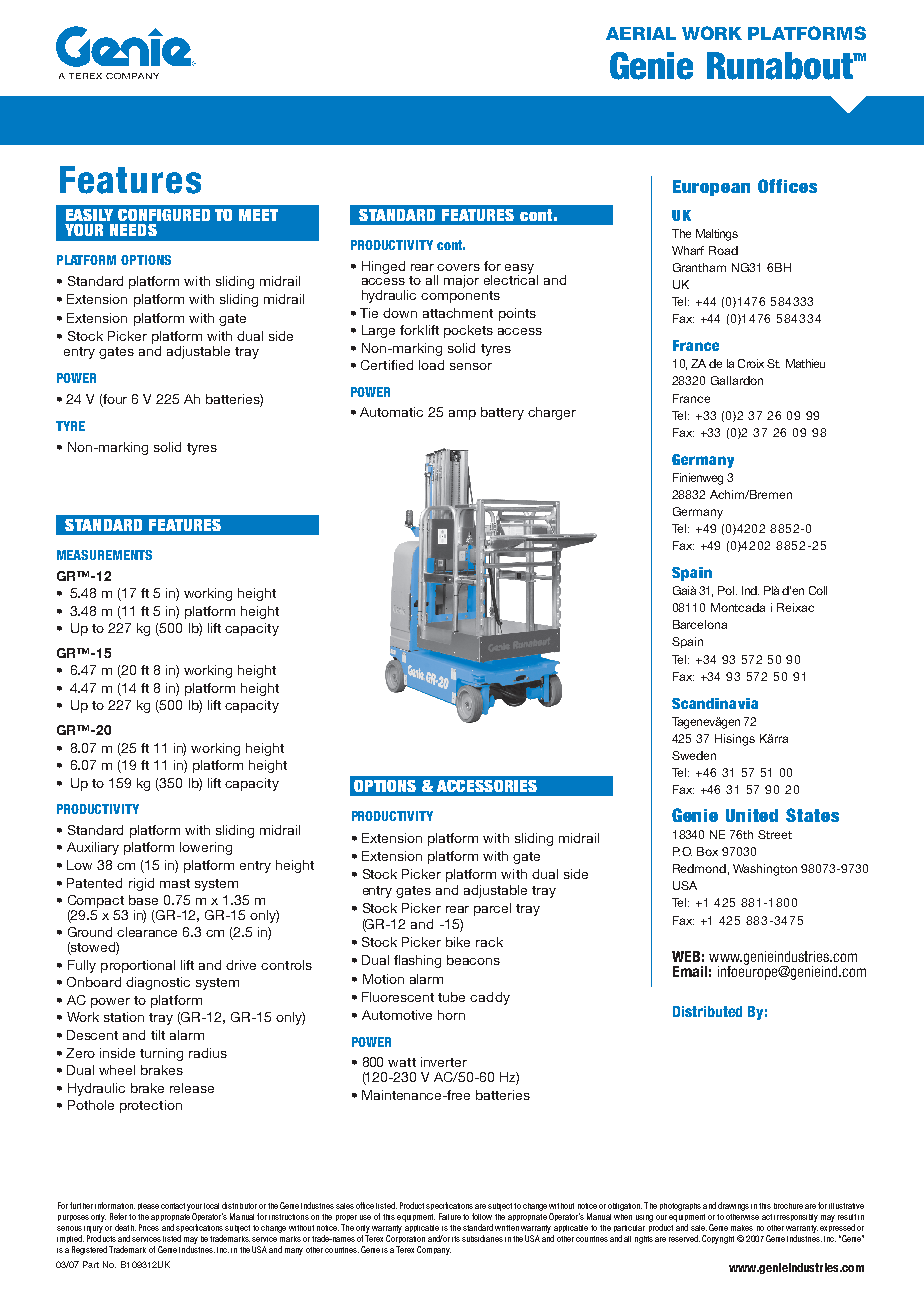 Image resolution: width=924 pixels, height=1308 pixels. What do you see at coordinates (450, 1216) in the screenshot?
I see `Failure` at bounding box center [450, 1216].
